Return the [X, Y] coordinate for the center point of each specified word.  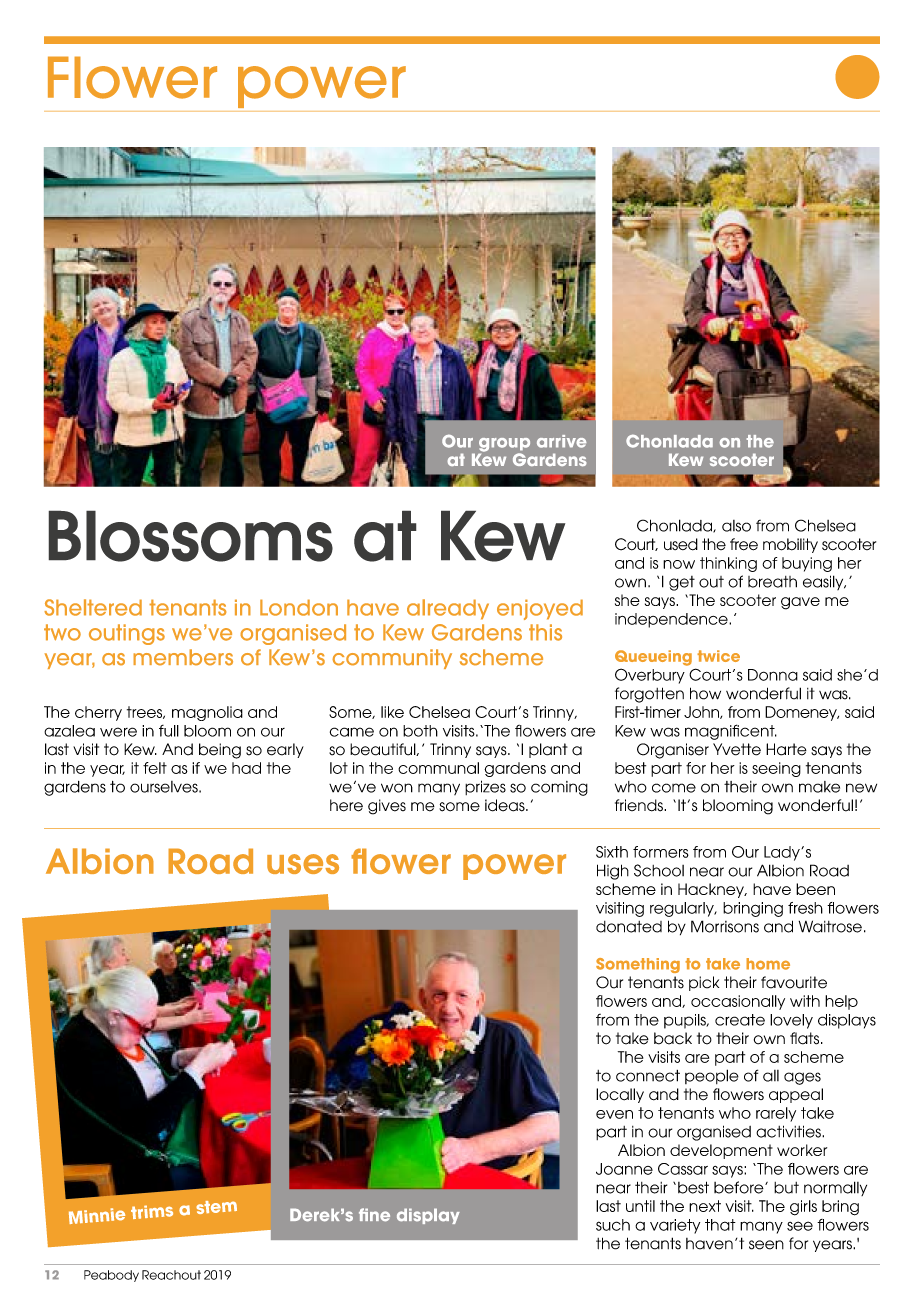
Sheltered [93, 607]
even [614, 1114]
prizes [485, 787]
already [448, 609]
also [736, 526]
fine [374, 1215]
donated [629, 927]
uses [303, 864]
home [768, 964]
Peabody [111, 1276]
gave [800, 603]
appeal [796, 1095]
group [504, 446]
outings [127, 634]
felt [155, 768]
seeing [776, 769]
